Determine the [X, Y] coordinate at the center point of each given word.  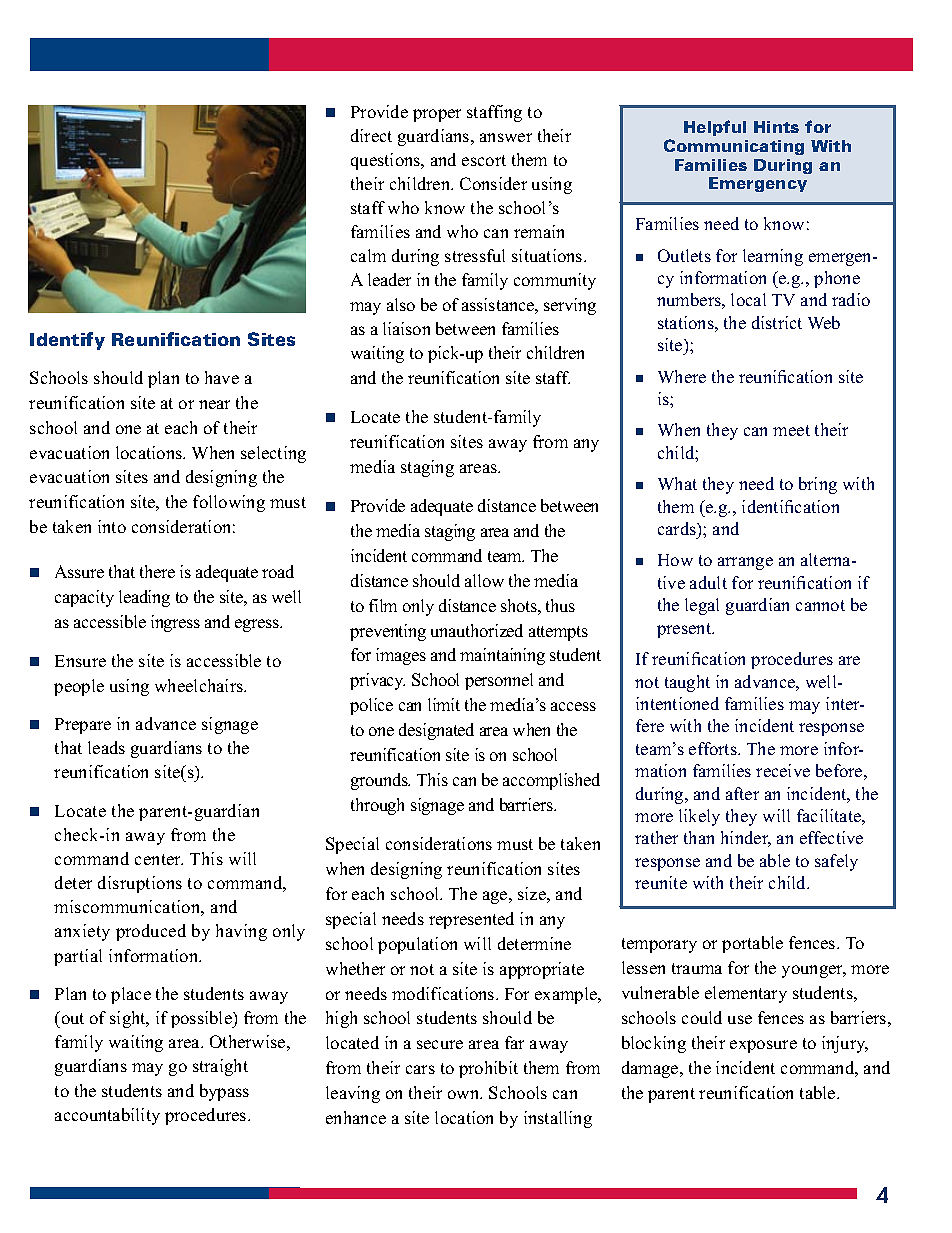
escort [484, 160]
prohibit [488, 1069]
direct [371, 135]
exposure [763, 1046]
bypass [224, 1092]
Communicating [734, 147]
